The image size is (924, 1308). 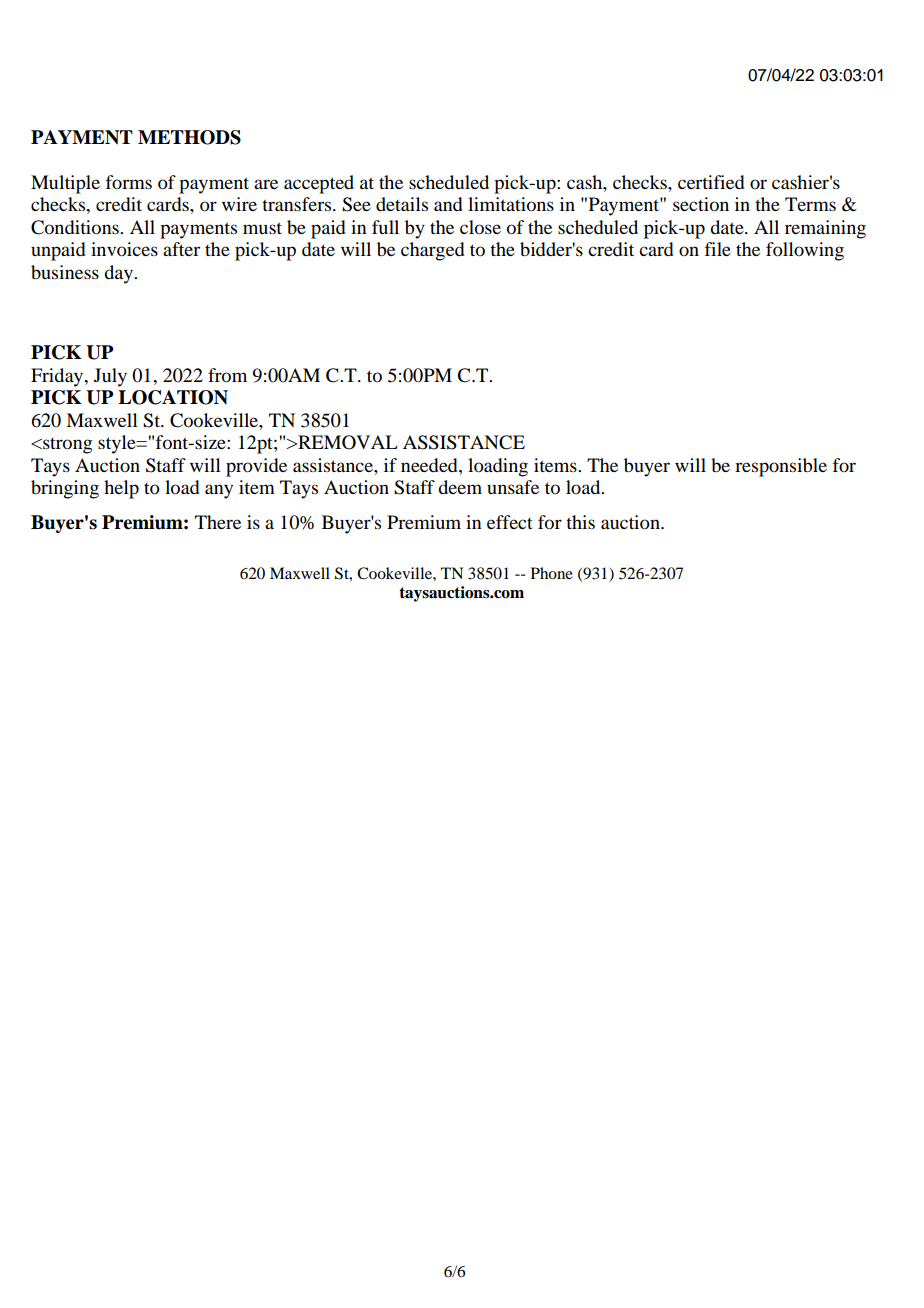 I want to click on invoices, so click(x=124, y=249).
